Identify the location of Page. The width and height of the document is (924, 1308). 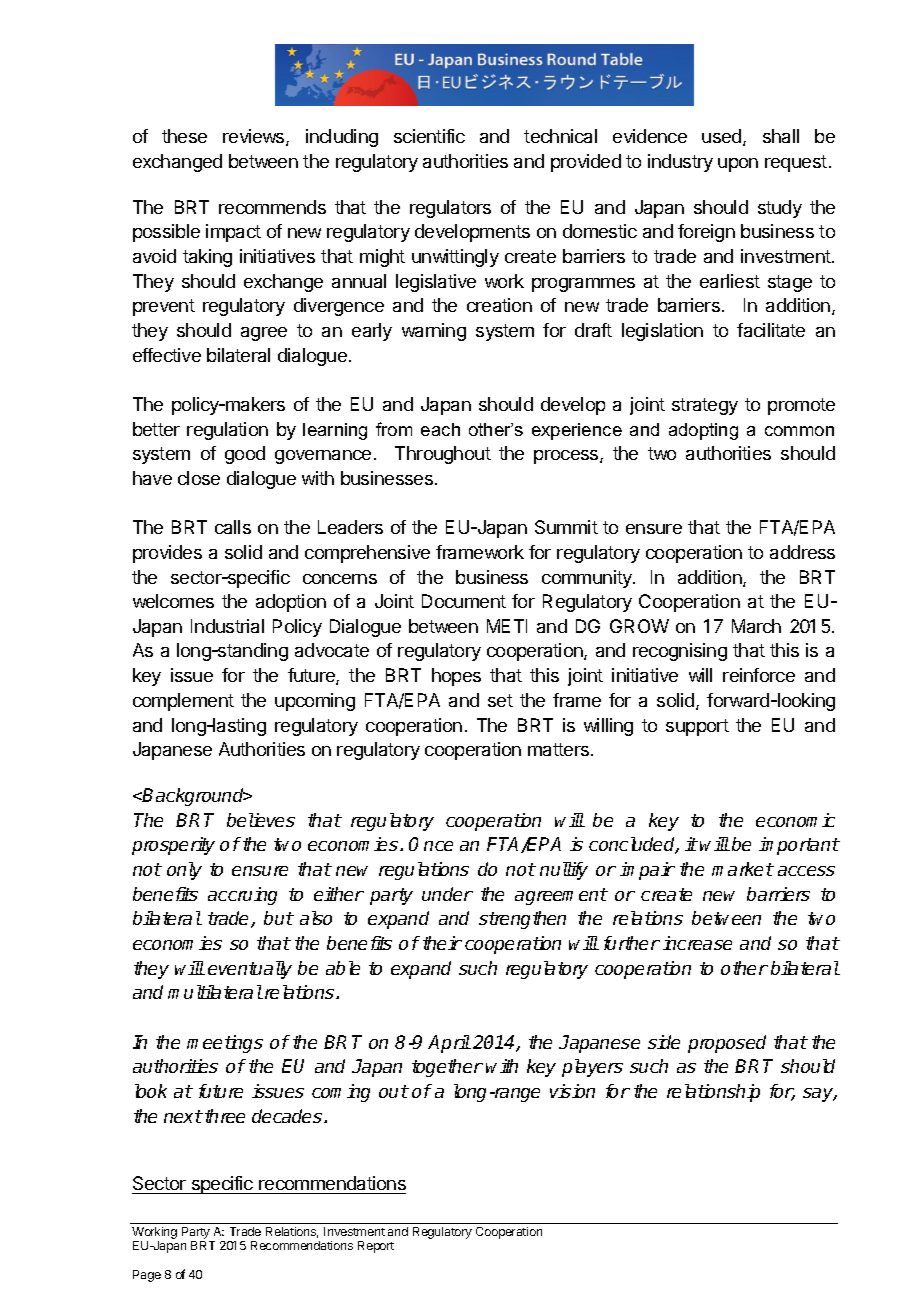
(147, 1276).
